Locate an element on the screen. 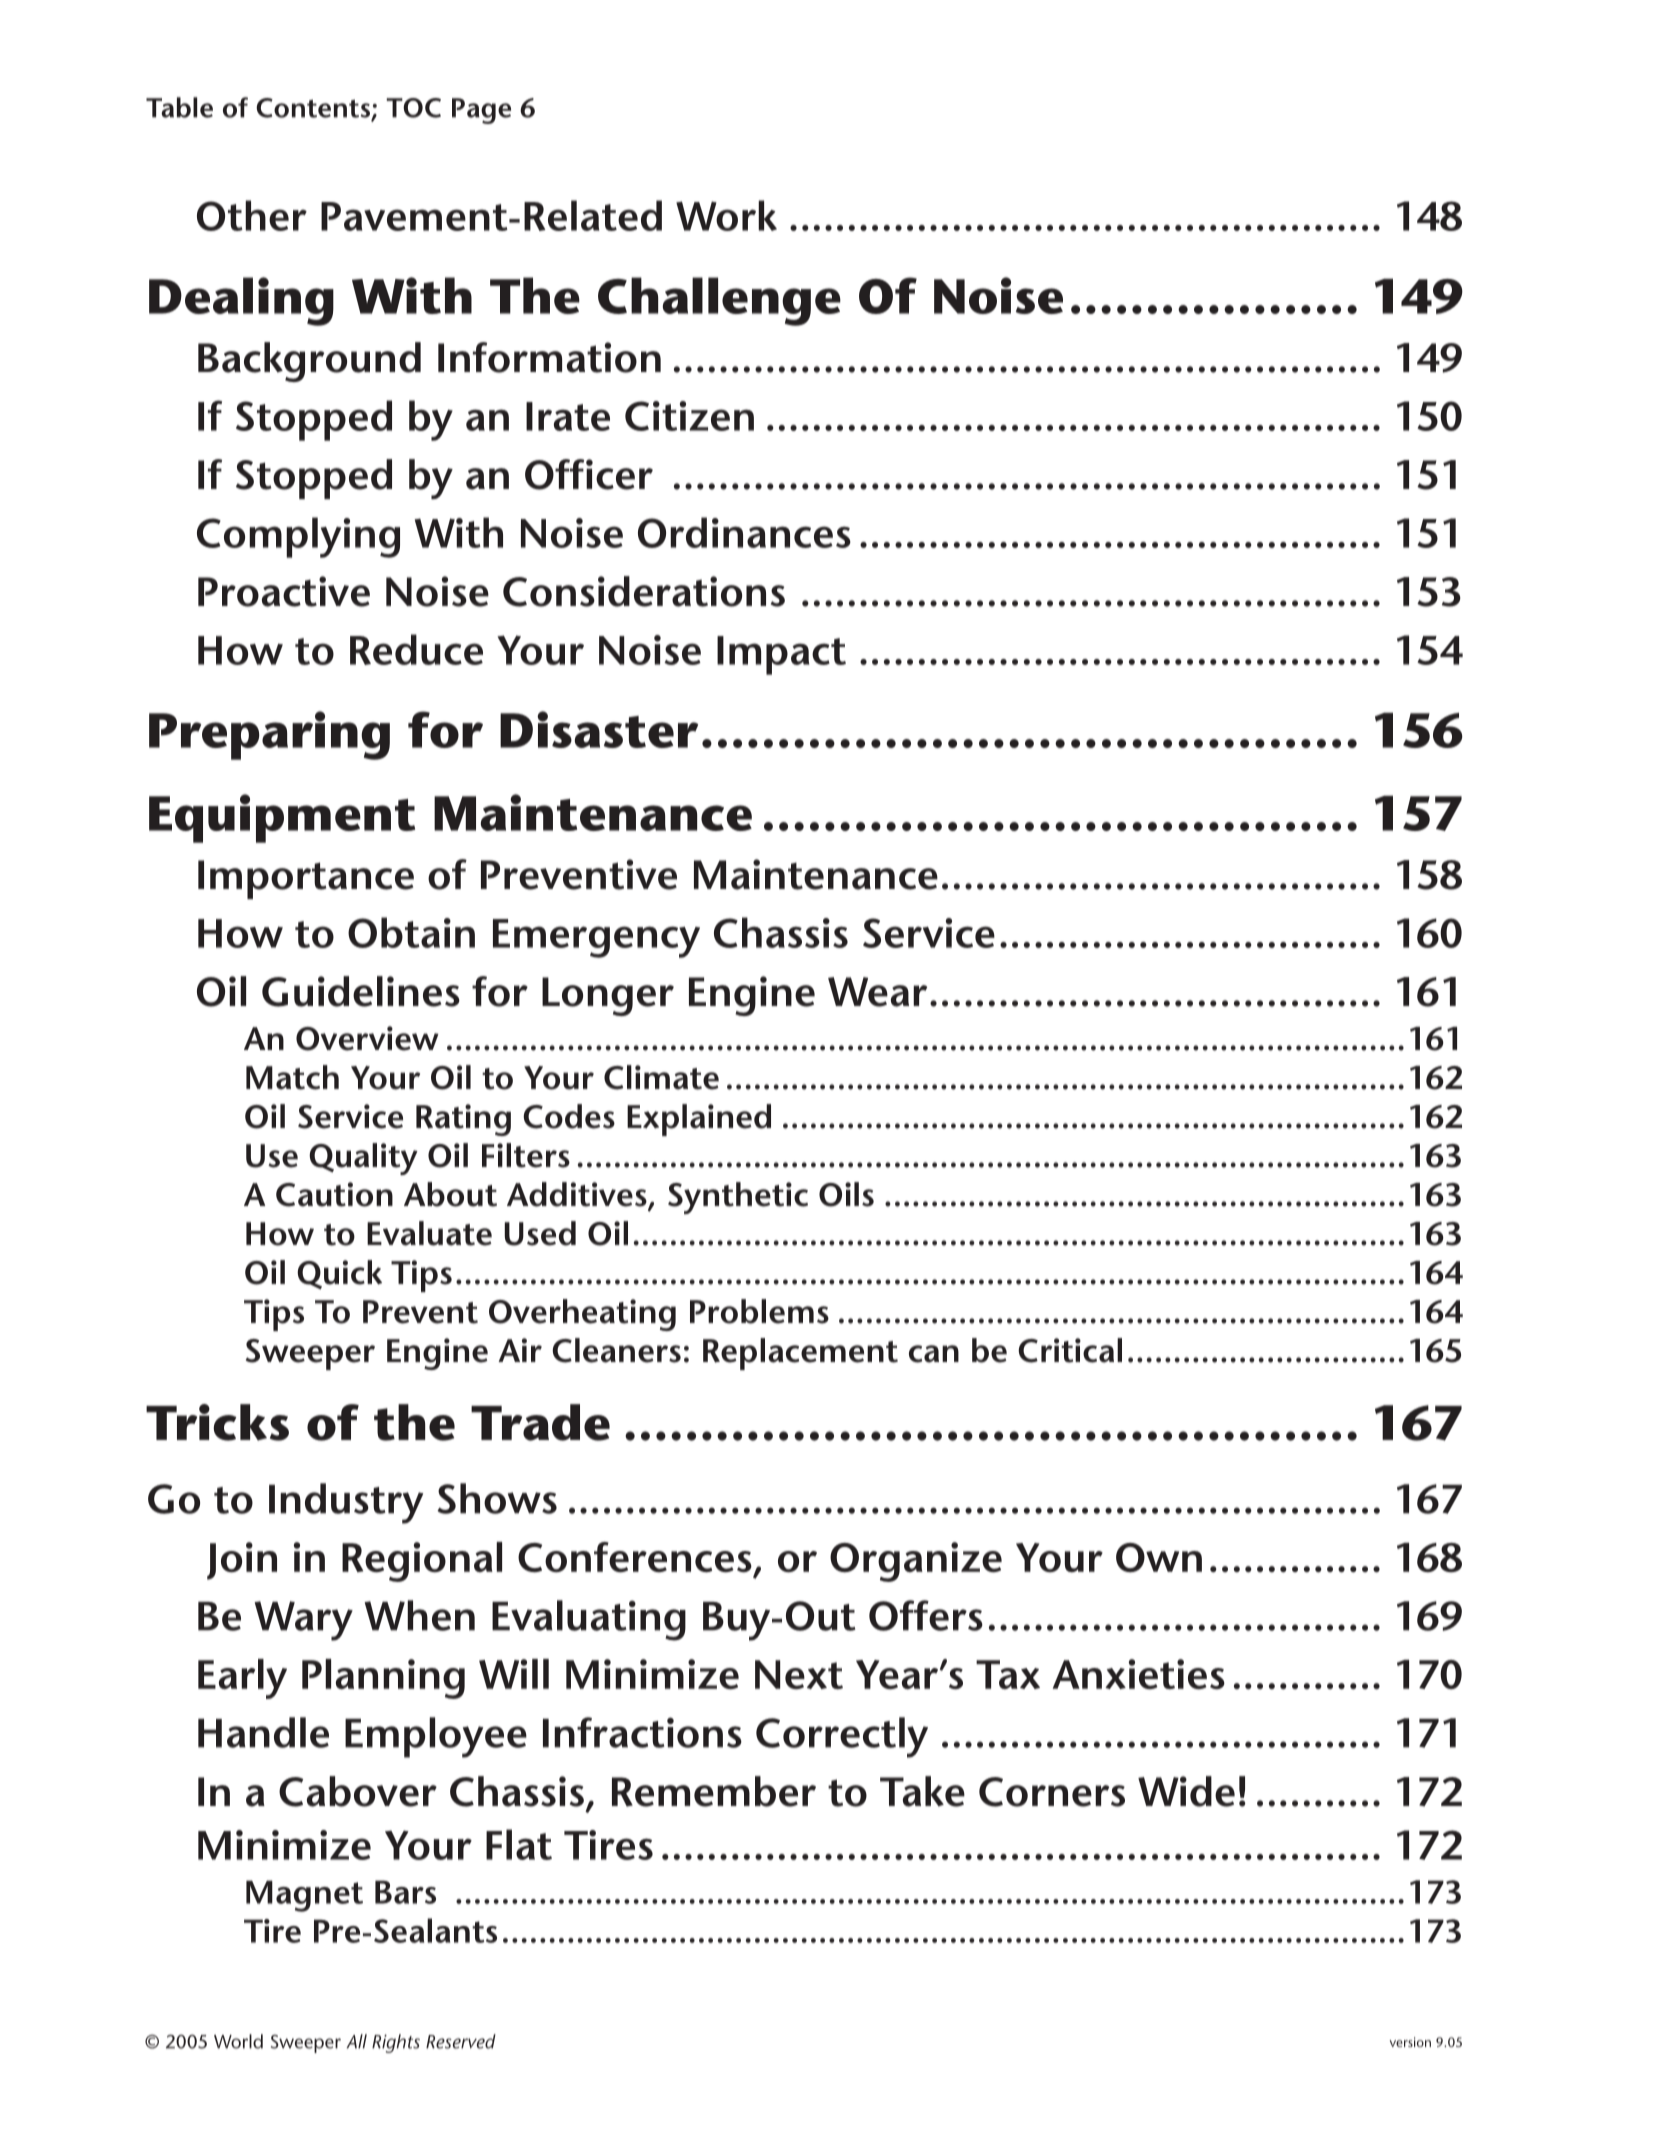  Challenge is located at coordinates (719, 301).
